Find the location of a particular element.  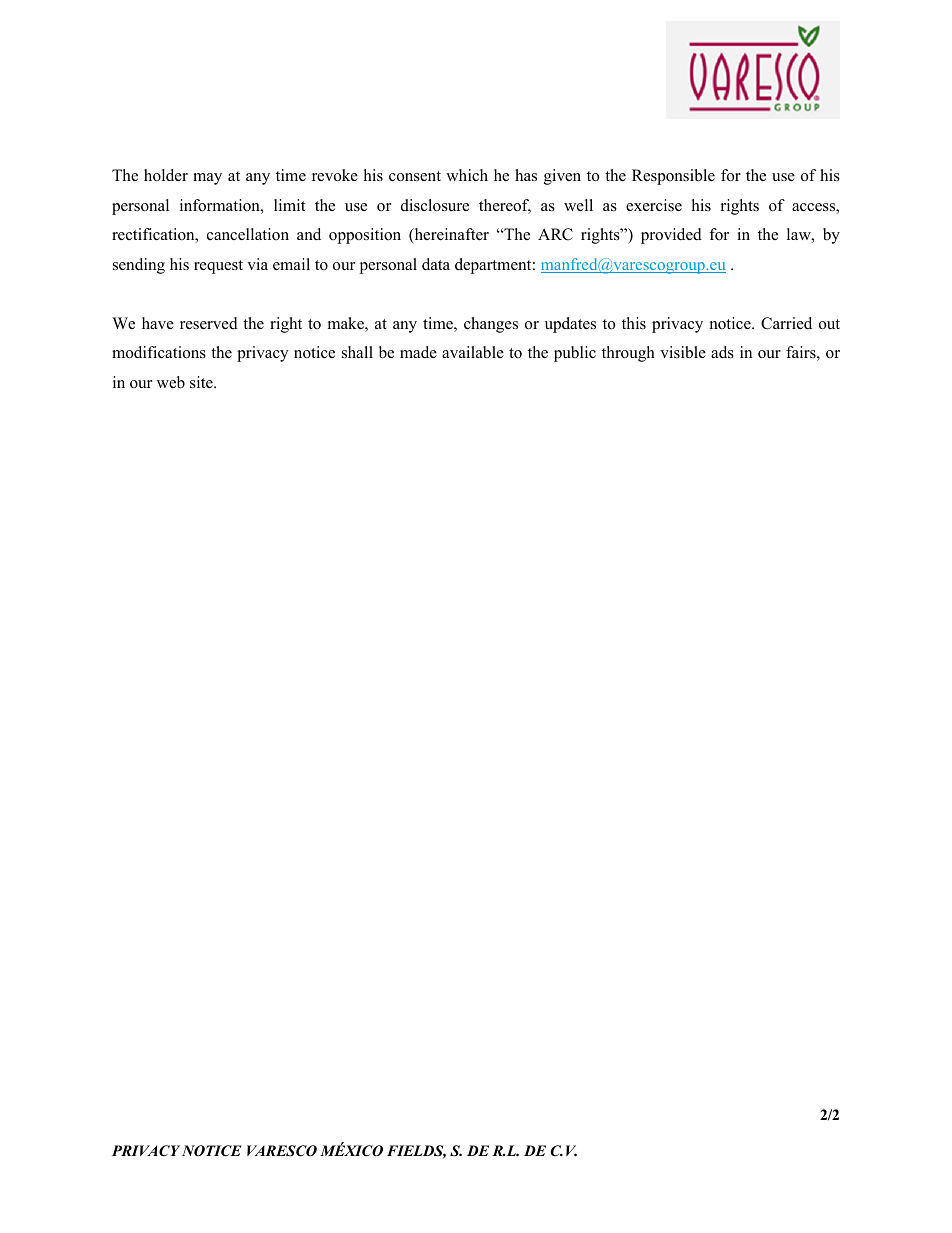

data is located at coordinates (436, 264).
